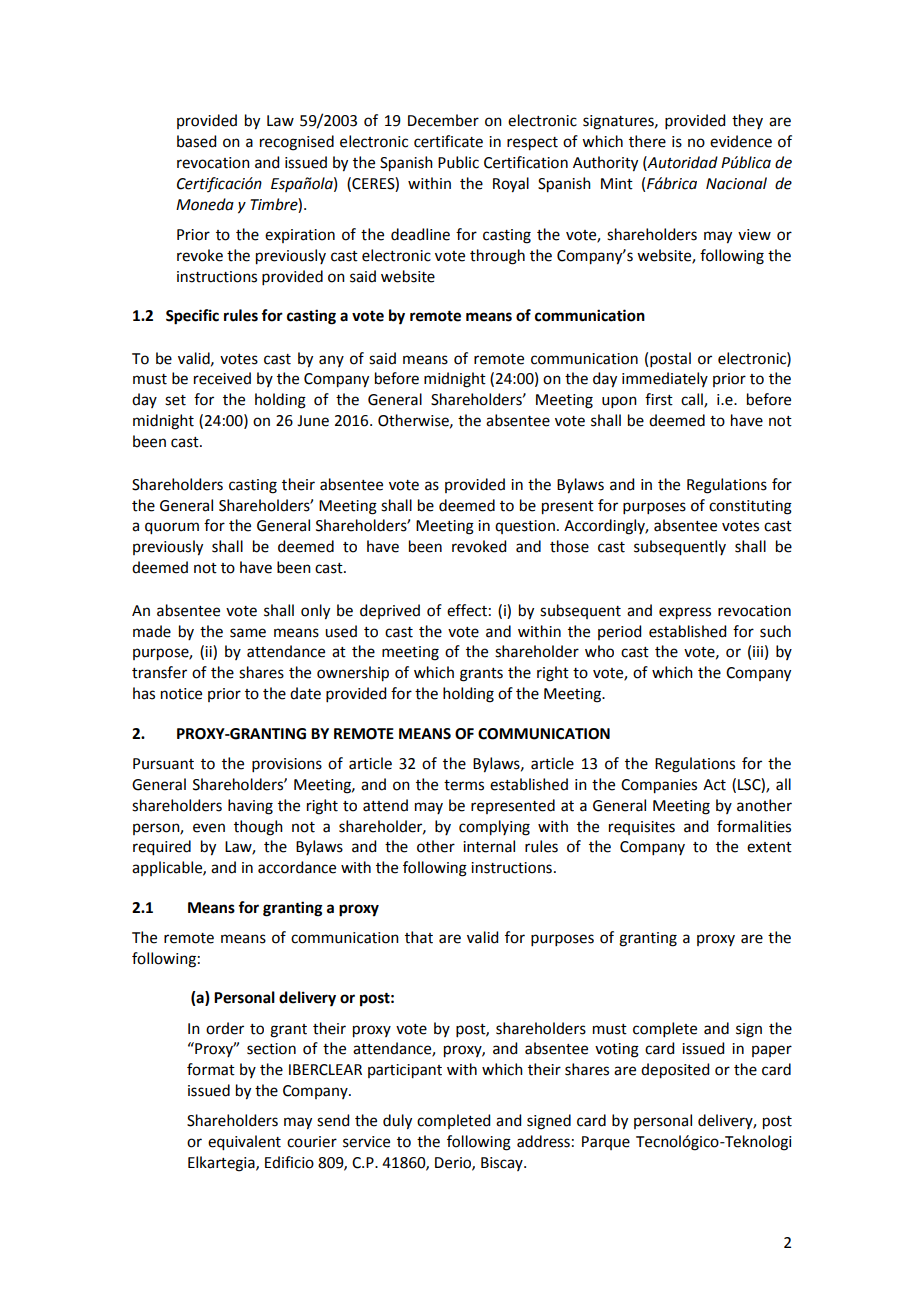 The image size is (924, 1308). Describe the element at coordinates (181, 694) in the document. I see `notice` at that location.
